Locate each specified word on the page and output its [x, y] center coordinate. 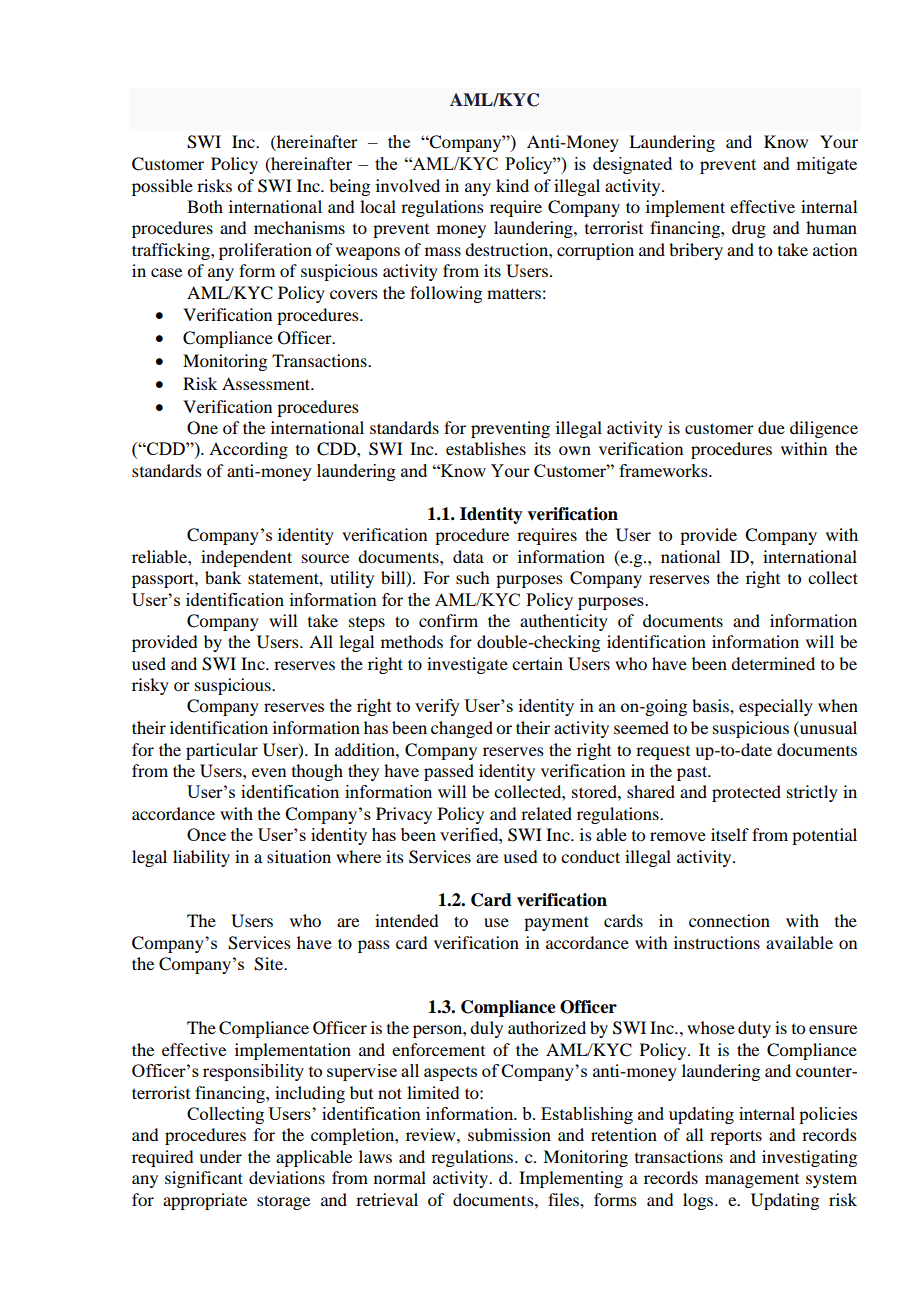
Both [205, 206]
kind [512, 185]
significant [204, 1179]
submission [509, 1134]
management [752, 1181]
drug [749, 229]
